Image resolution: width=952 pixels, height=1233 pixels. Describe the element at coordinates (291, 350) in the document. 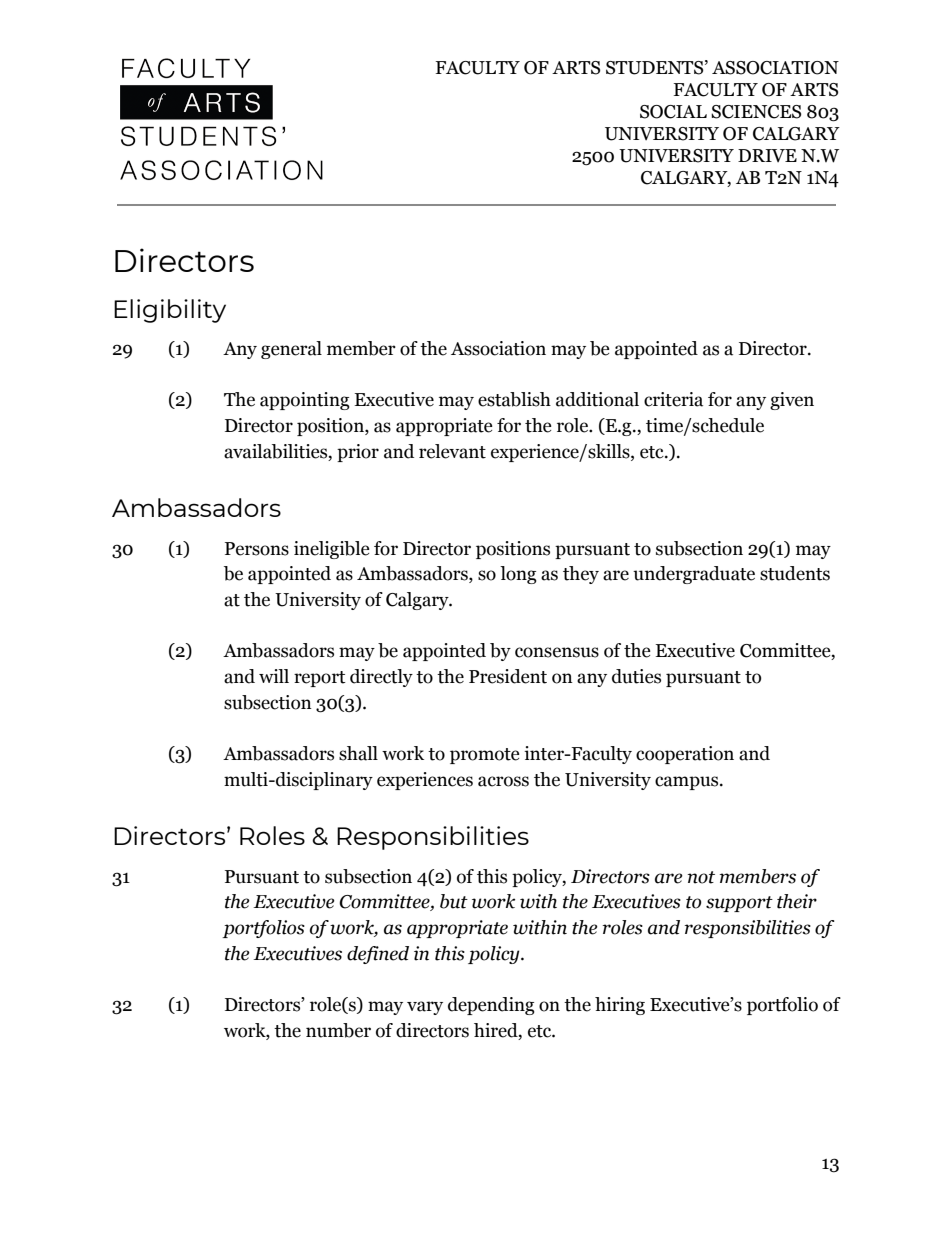

I see `general` at that location.
